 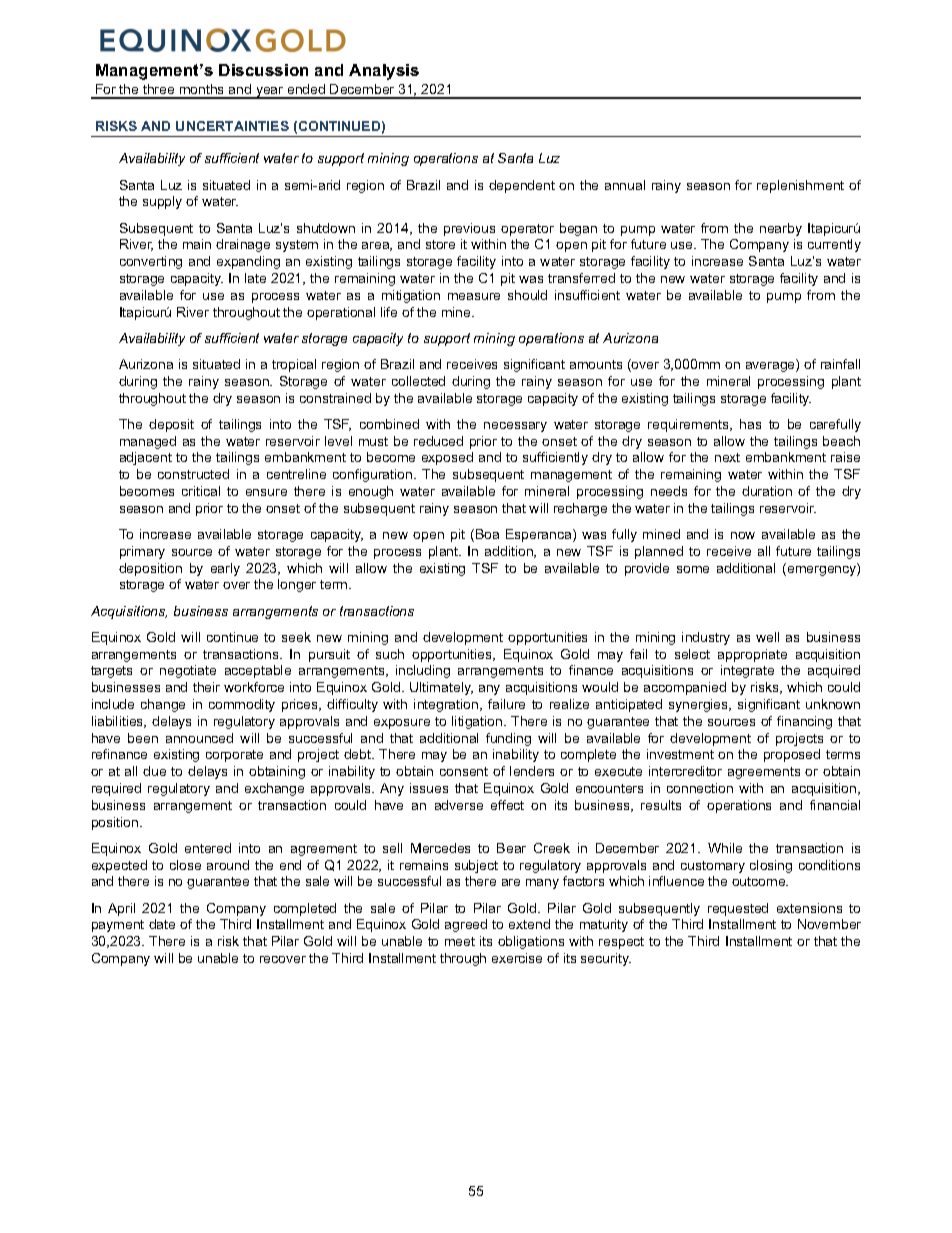 I want to click on Analysis, so click(x=384, y=72).
